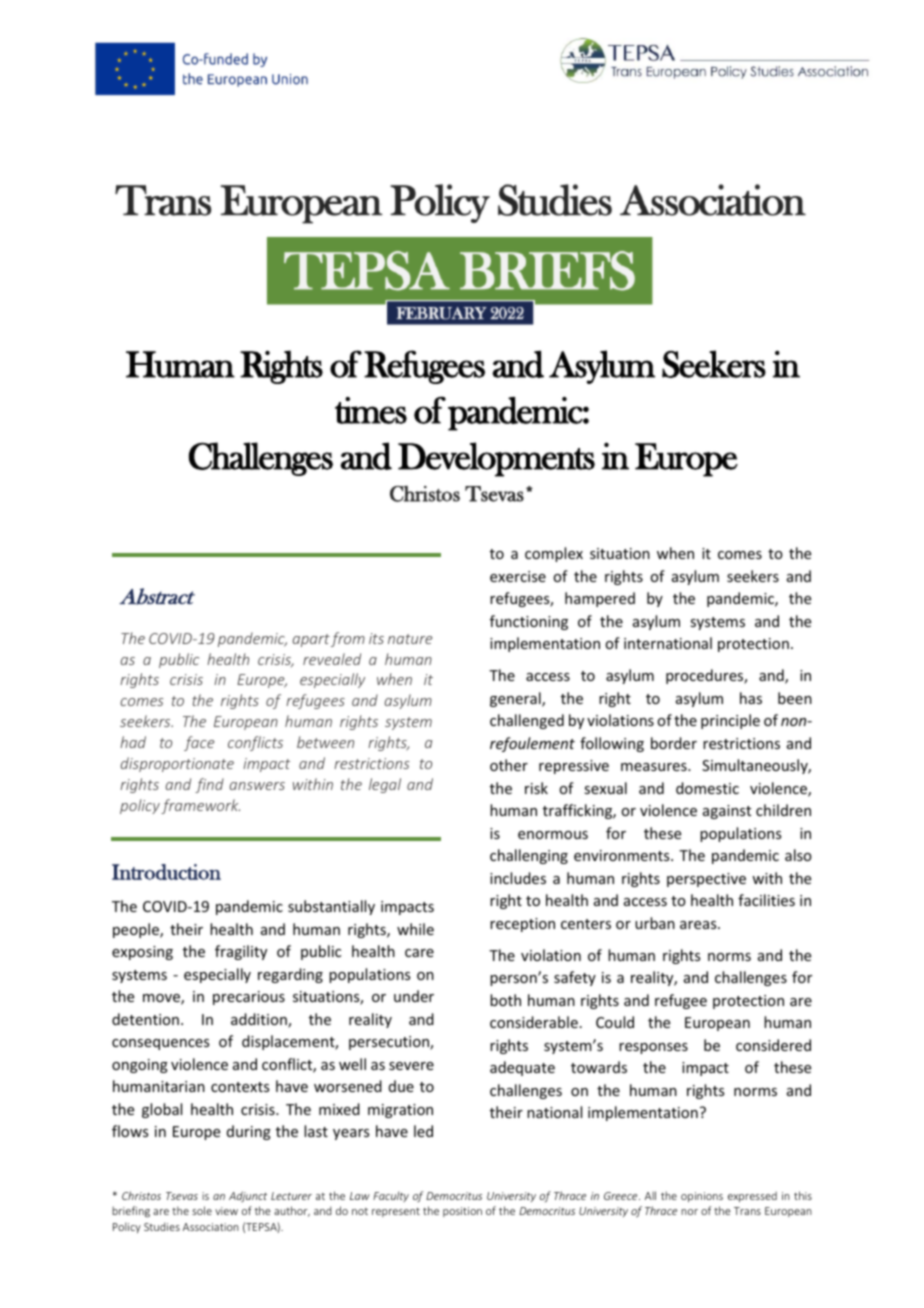  What do you see at coordinates (536, 788) in the screenshot?
I see `risk` at bounding box center [536, 788].
